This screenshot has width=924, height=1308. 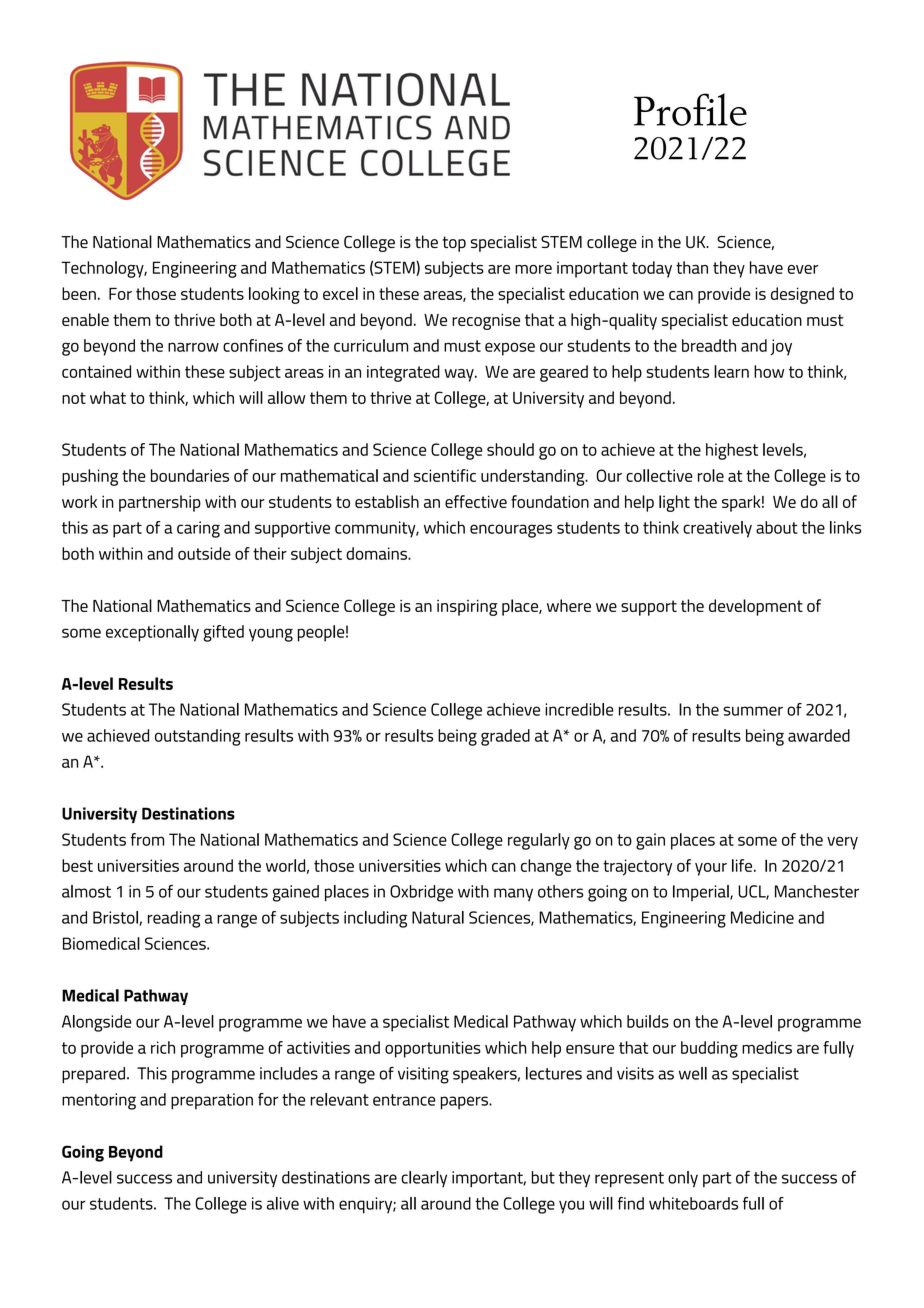 I want to click on Profile, so click(x=690, y=109).
